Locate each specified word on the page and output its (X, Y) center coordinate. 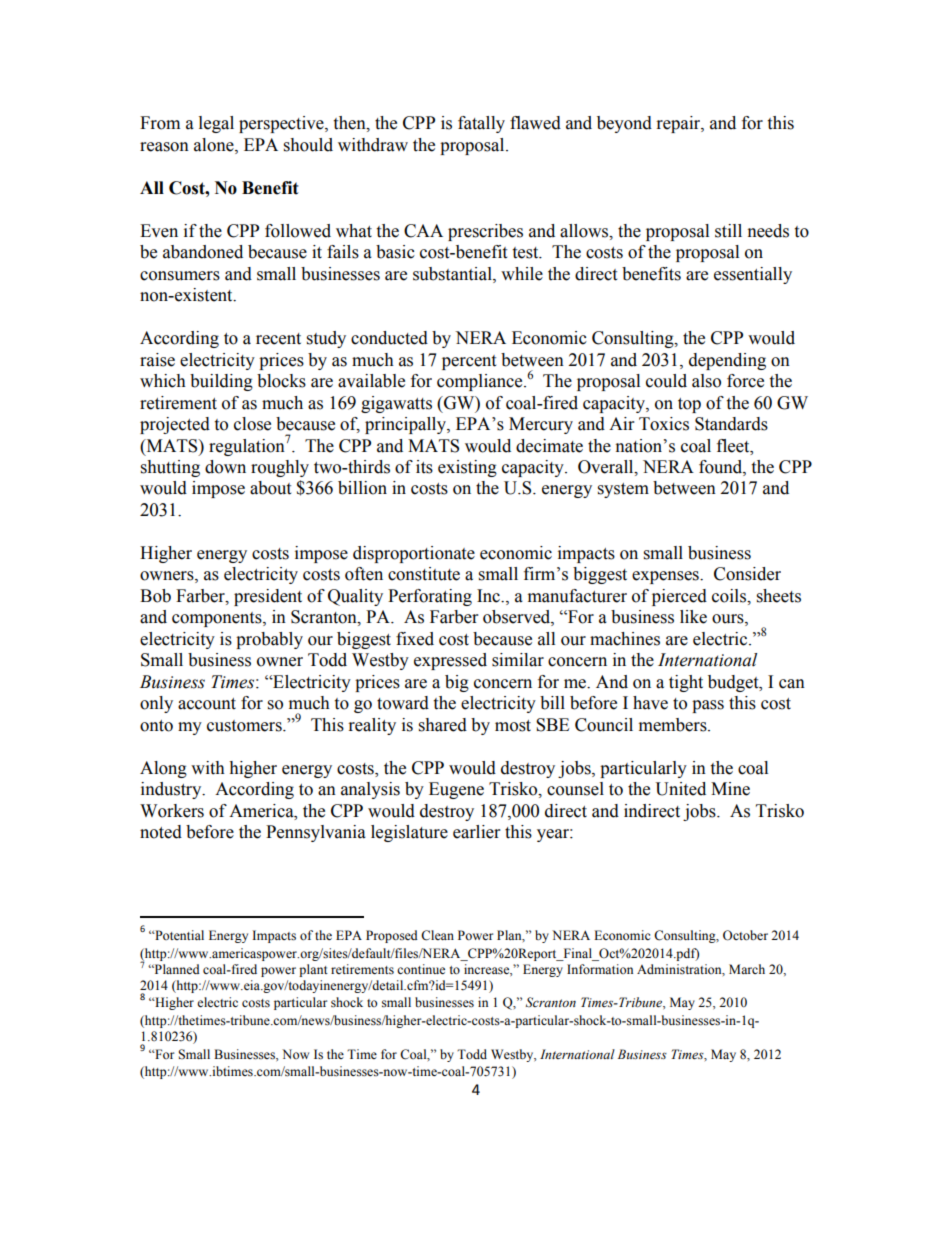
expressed (450, 661)
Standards (731, 424)
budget (734, 683)
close (252, 424)
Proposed (392, 936)
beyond (624, 124)
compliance (481, 382)
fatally (481, 124)
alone (215, 145)
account (207, 704)
